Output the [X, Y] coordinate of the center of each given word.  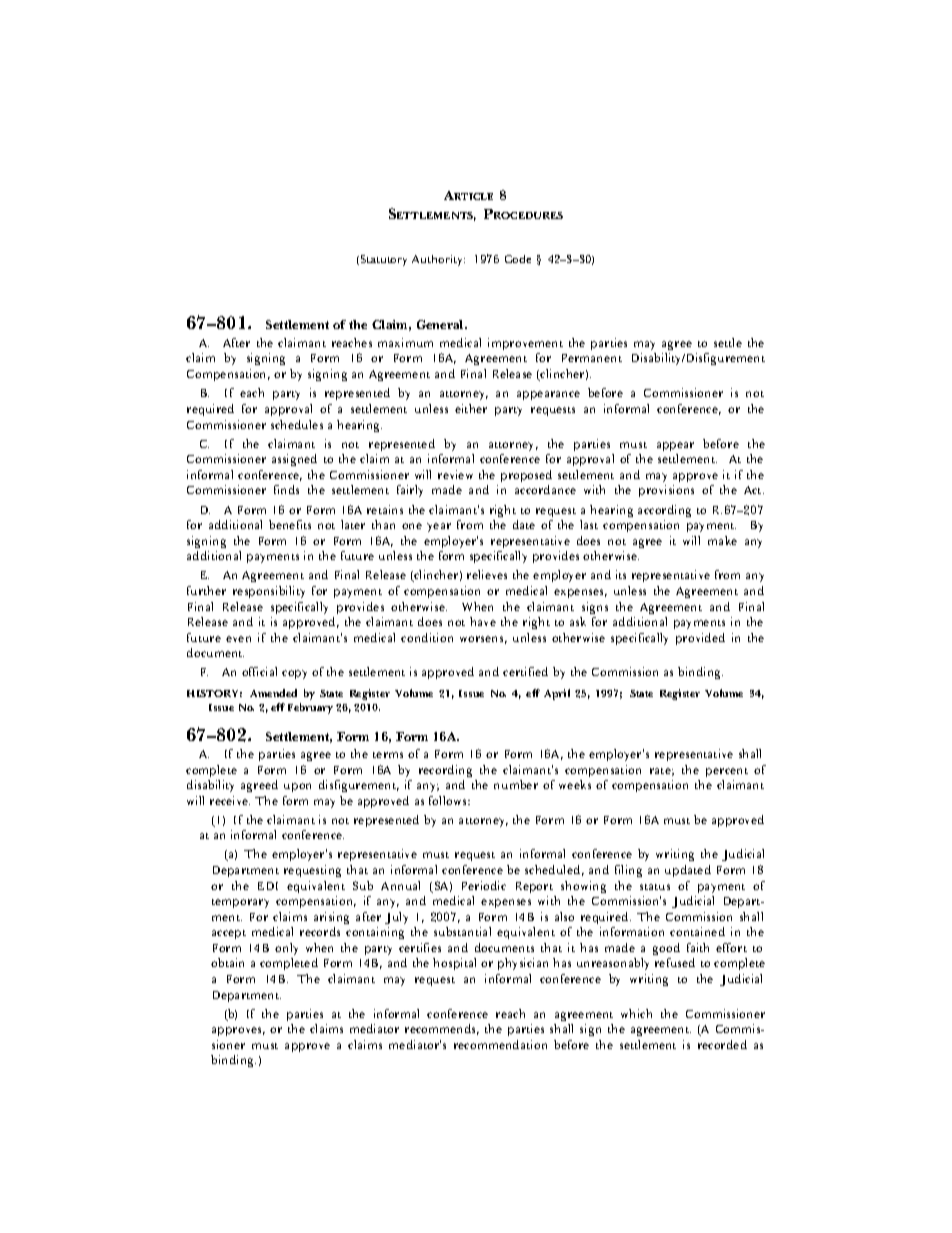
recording [445, 771]
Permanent [592, 358]
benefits [290, 524]
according [664, 511]
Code [518, 259]
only [286, 949]
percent [727, 772]
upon [297, 787]
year [439, 527]
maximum [405, 342]
